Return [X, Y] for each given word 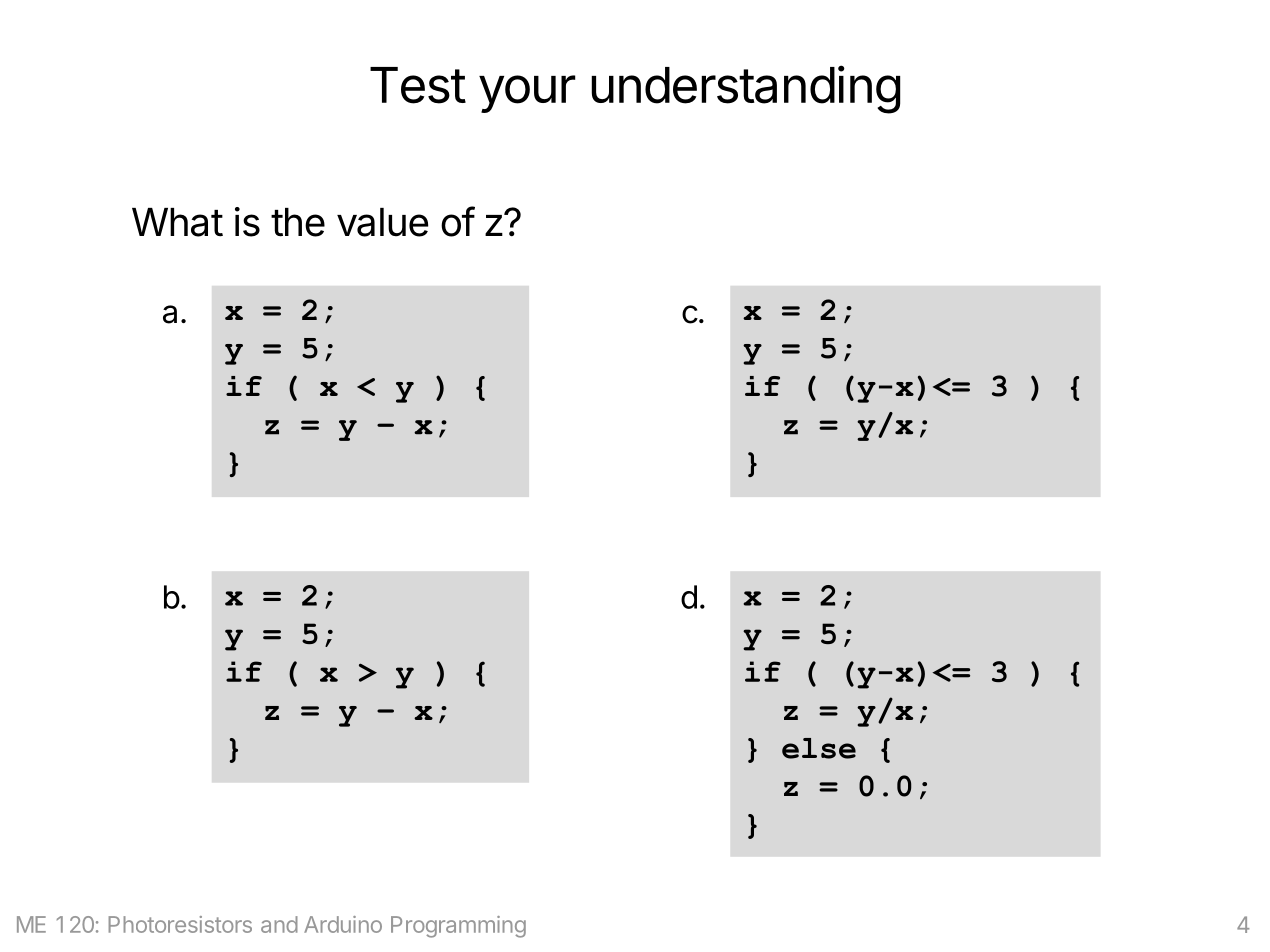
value [382, 222]
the [298, 222]
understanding [745, 89]
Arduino [343, 924]
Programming [458, 927]
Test [418, 85]
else [819, 748]
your [527, 94]
